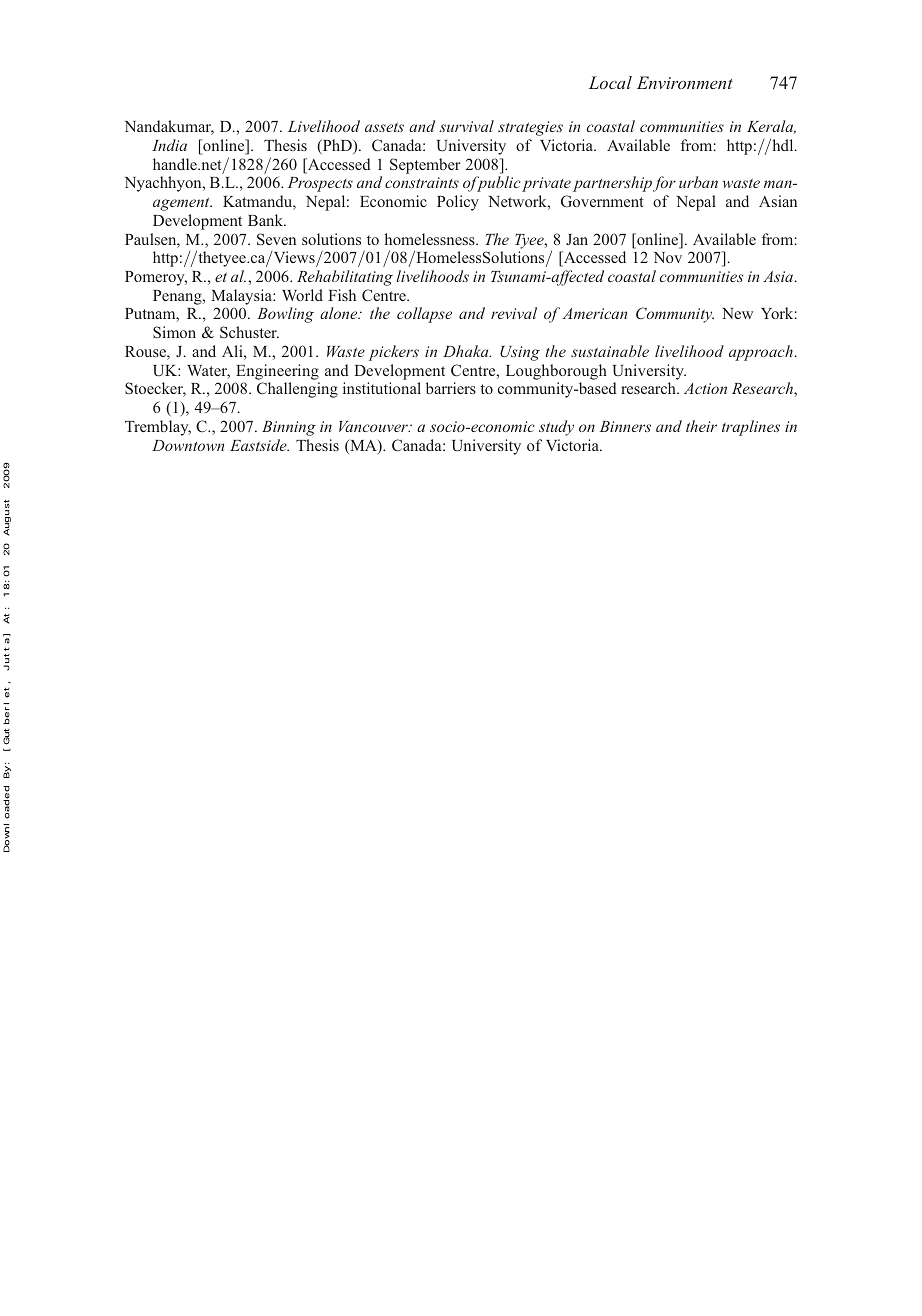 This document has width=922, height=1316. Describe the element at coordinates (737, 313) in the document. I see `New` at that location.
